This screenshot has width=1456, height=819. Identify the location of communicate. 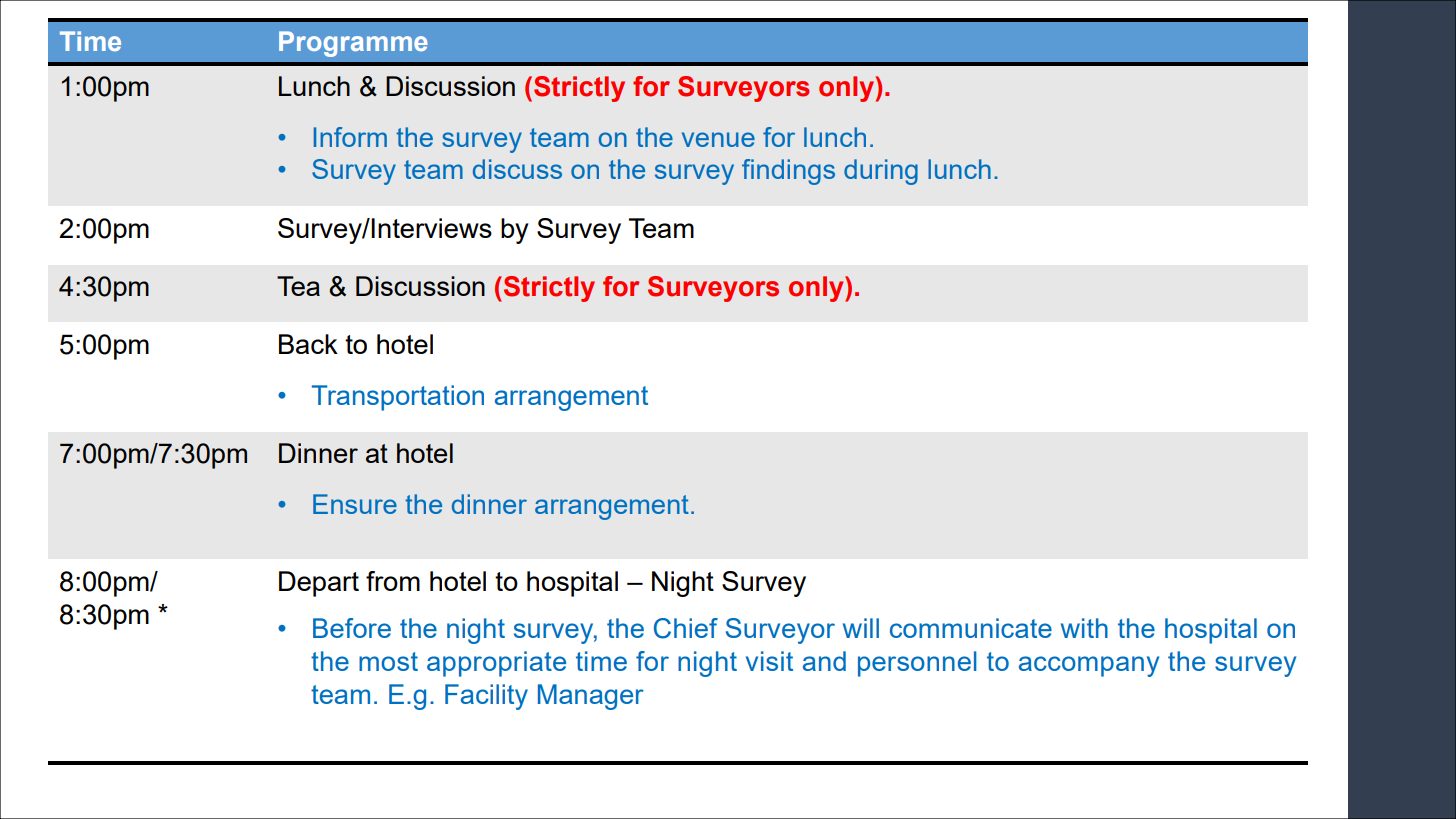
(971, 628).
